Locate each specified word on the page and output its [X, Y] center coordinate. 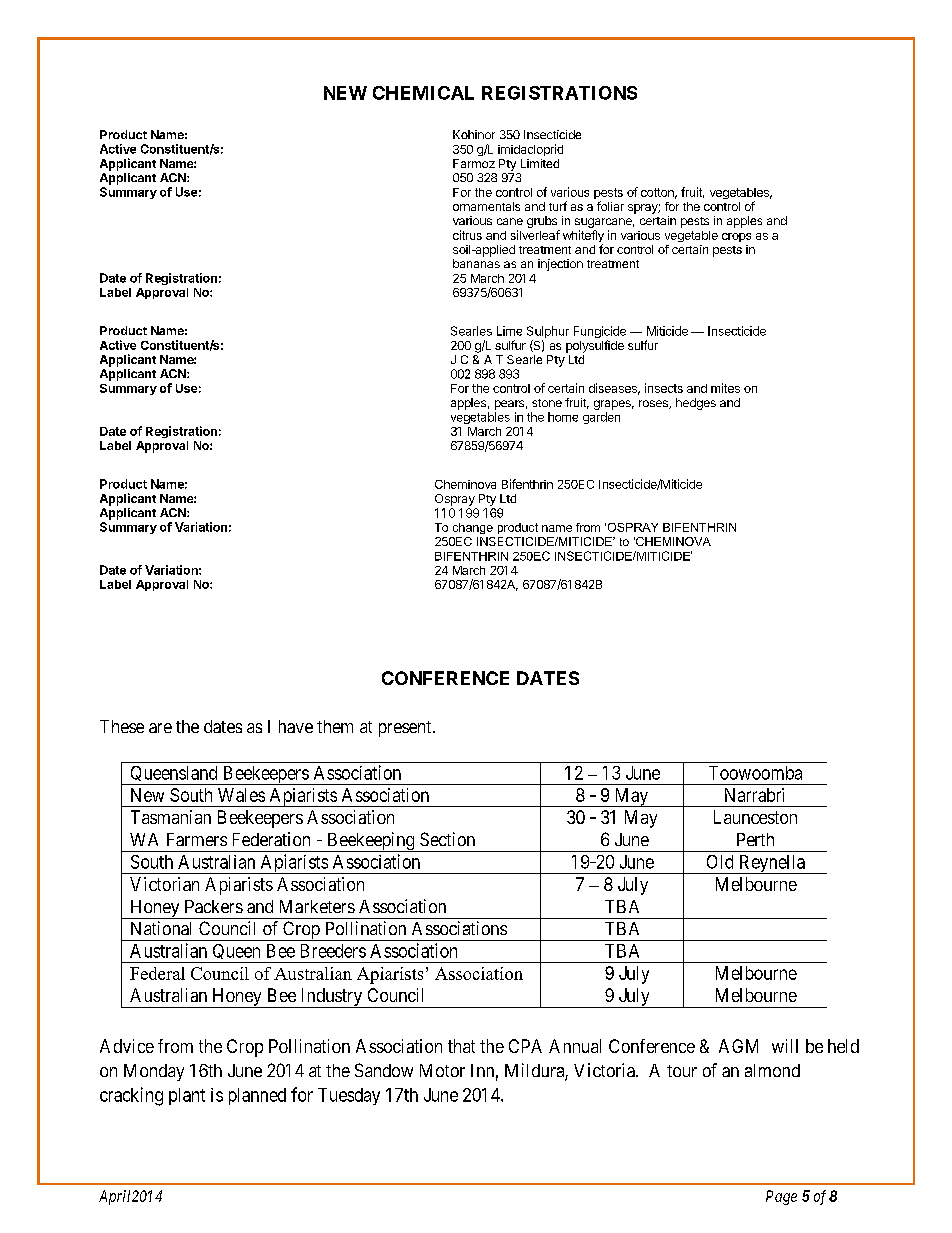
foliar [610, 206]
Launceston [755, 817]
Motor [442, 1070]
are [160, 728]
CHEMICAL [423, 93]
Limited [540, 163]
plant [187, 1096]
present [406, 729]
